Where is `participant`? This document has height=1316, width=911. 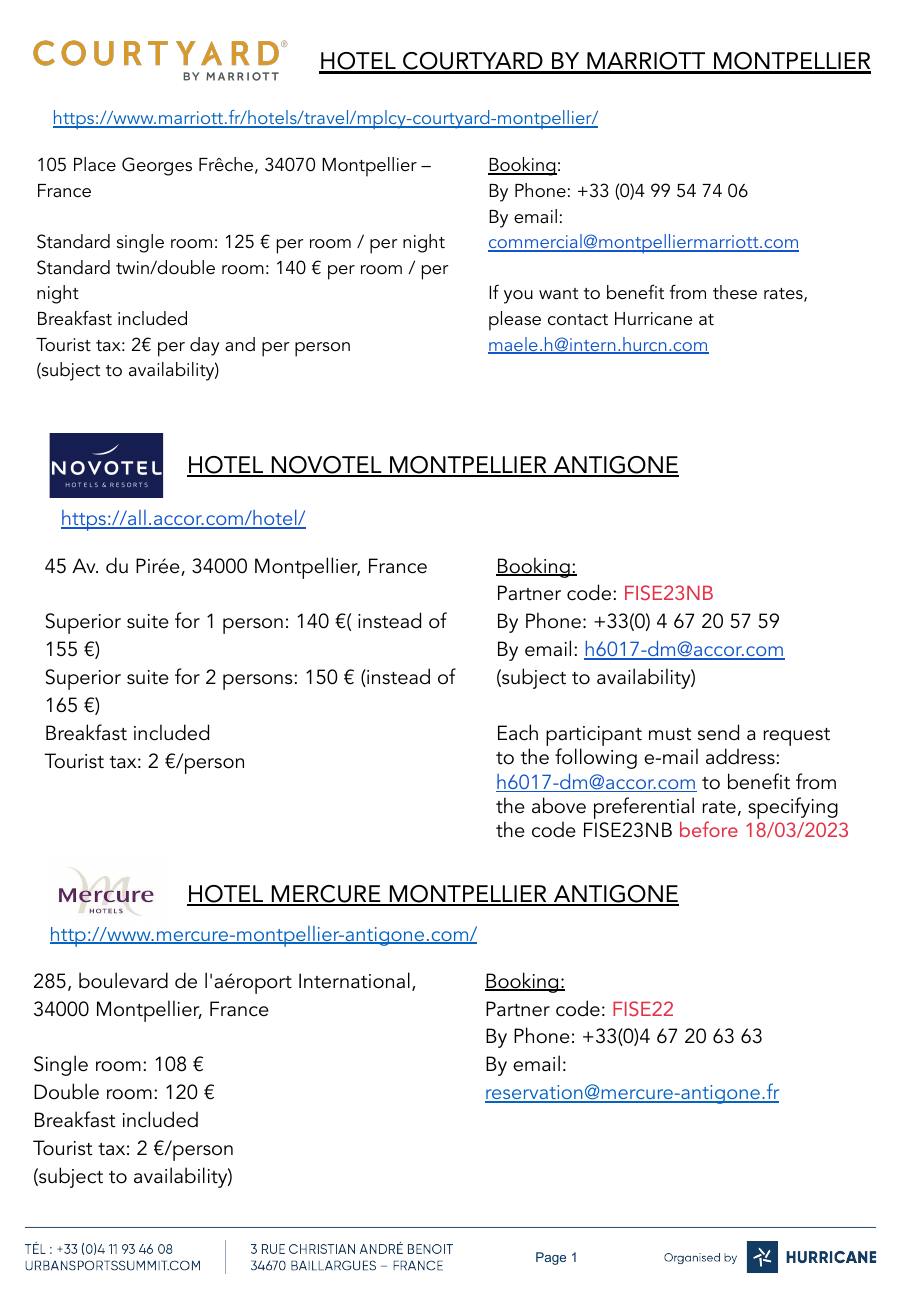
participant is located at coordinates (594, 737).
